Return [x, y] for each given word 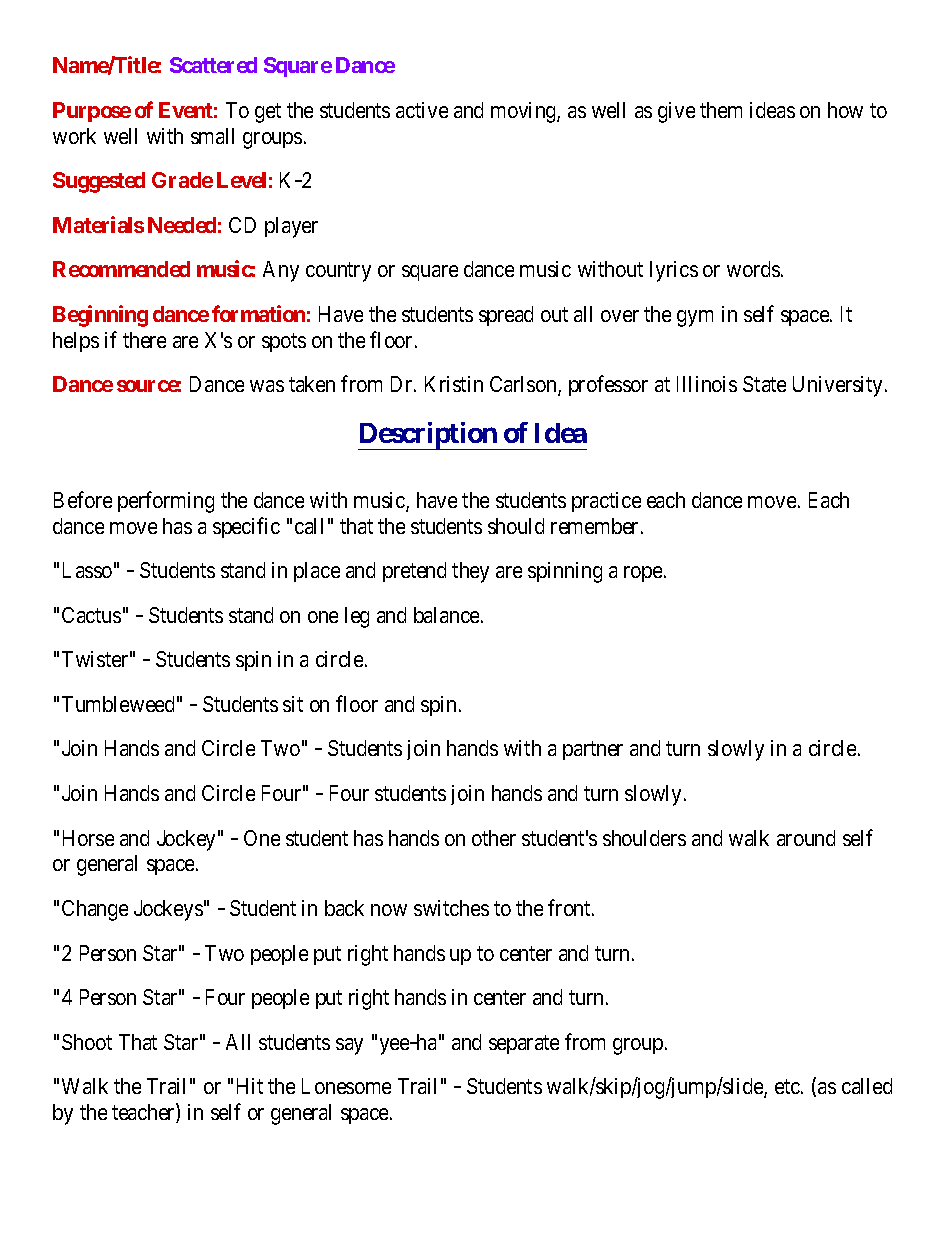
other [494, 838]
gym [695, 318]
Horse [88, 838]
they [470, 572]
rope [643, 574]
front [570, 907]
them [721, 110]
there [144, 340]
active [422, 110]
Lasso [87, 570]
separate [524, 1044]
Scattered [213, 65]
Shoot [87, 1042]
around [806, 838]
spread [506, 316]
